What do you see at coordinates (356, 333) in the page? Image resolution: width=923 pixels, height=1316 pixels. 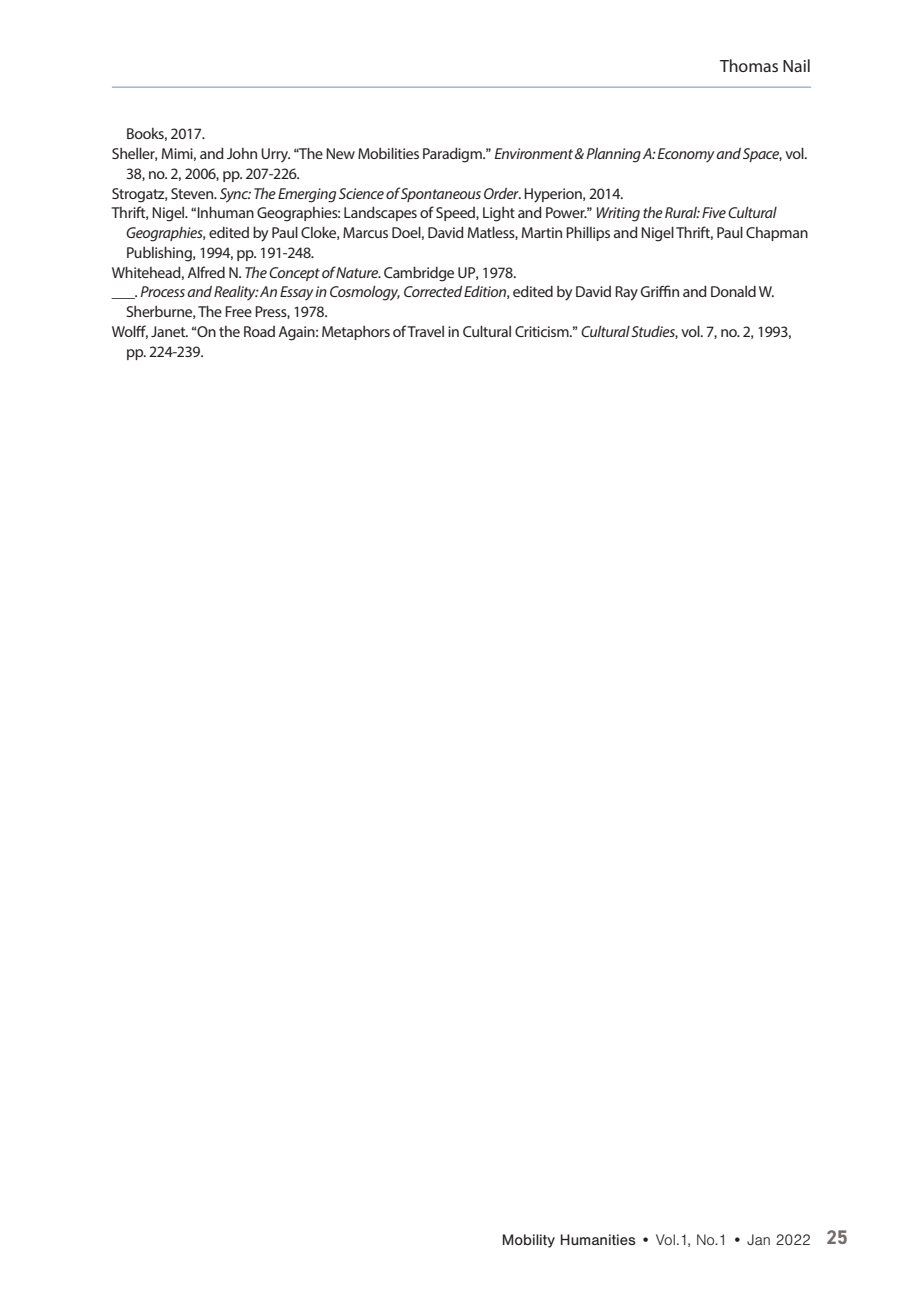 I see `Metaphors` at bounding box center [356, 333].
